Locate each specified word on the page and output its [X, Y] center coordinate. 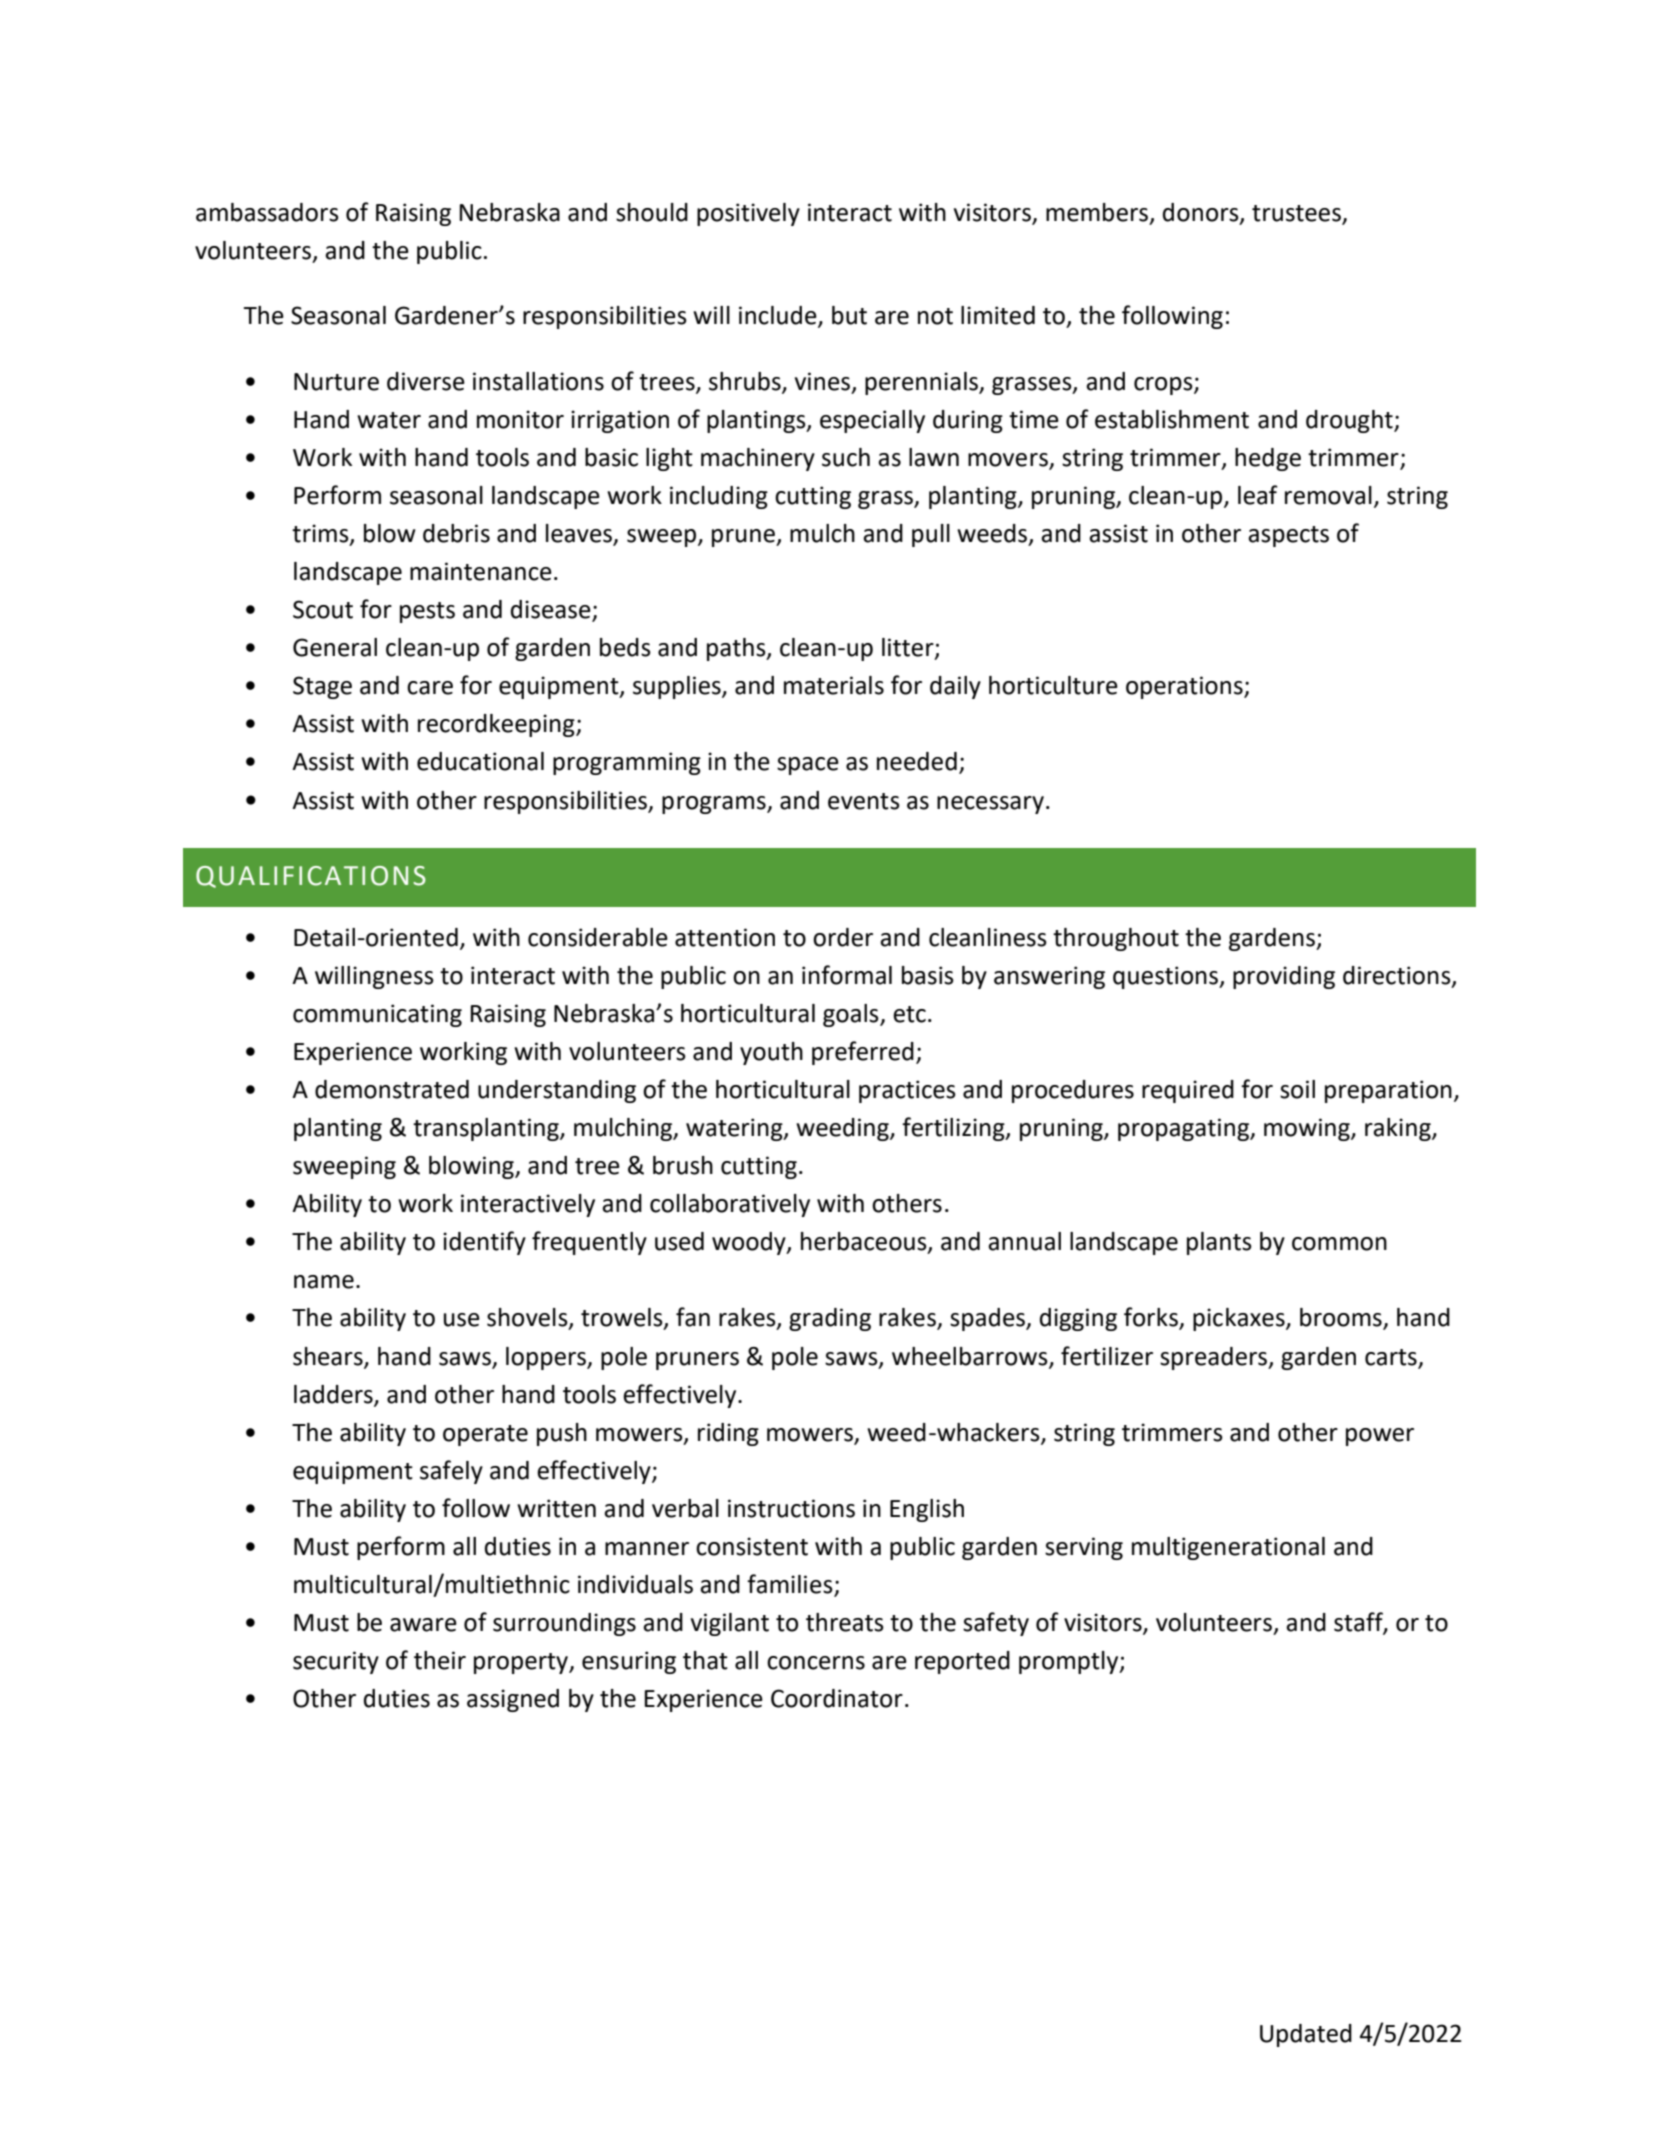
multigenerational [1228, 1548]
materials [834, 685]
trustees [1297, 214]
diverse [426, 381]
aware [423, 1625]
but [849, 315]
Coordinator [837, 1698]
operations [1185, 687]
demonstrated [392, 1089]
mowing [1308, 1129]
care [430, 688]
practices [907, 1091]
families [790, 1584]
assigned [513, 1700]
